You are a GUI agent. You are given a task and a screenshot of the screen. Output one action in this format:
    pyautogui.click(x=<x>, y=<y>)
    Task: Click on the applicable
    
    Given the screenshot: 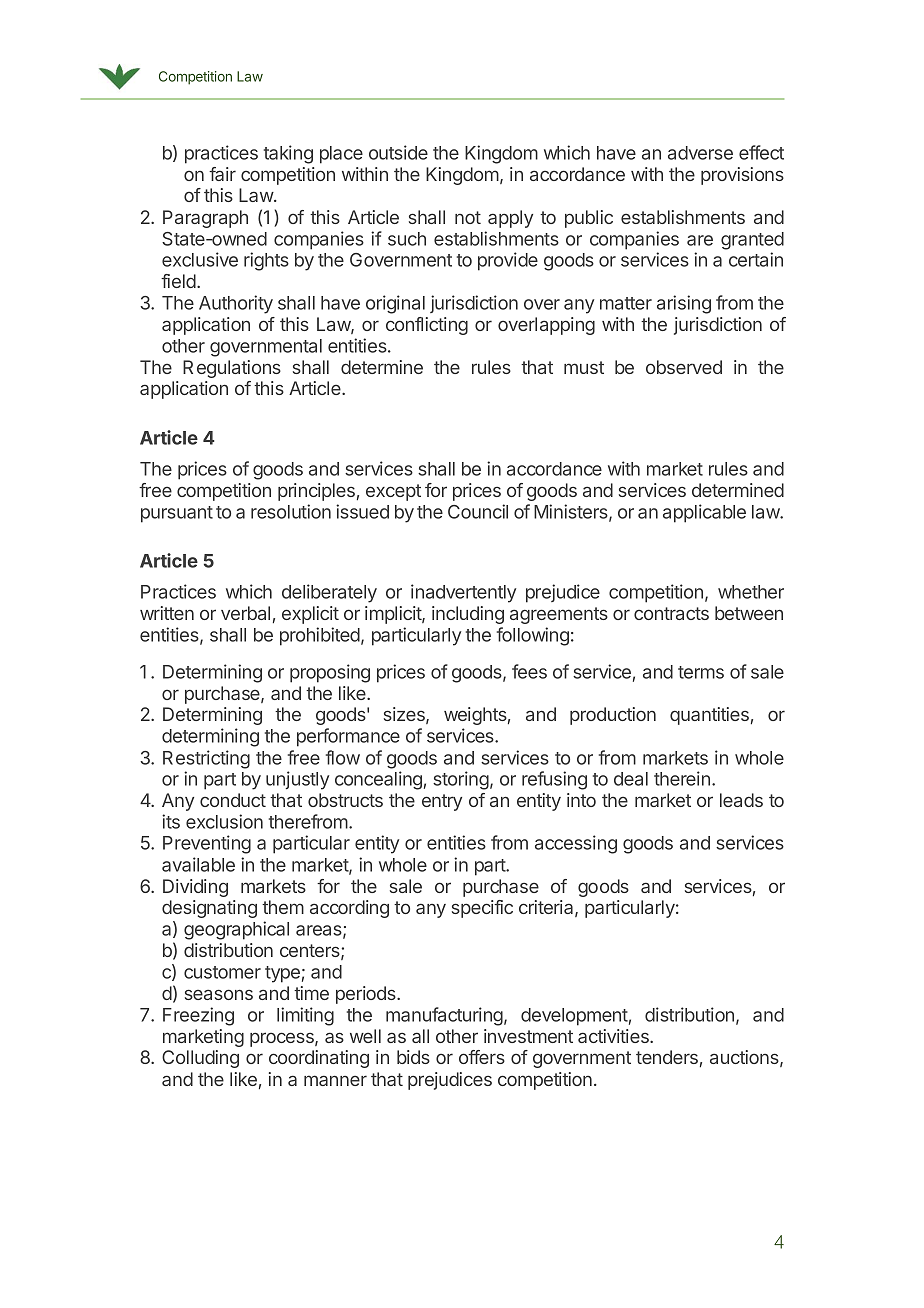 What is the action you would take?
    pyautogui.click(x=704, y=513)
